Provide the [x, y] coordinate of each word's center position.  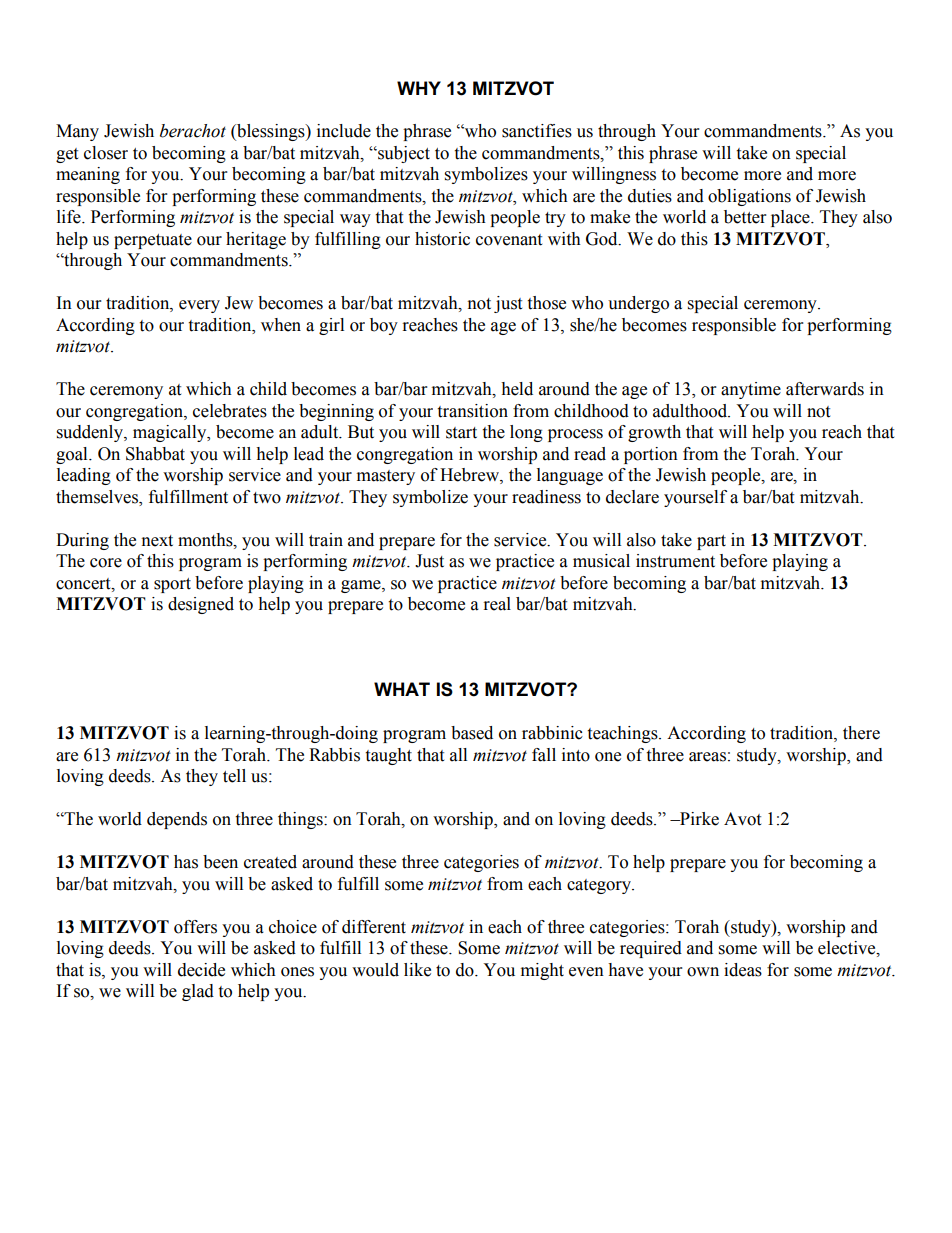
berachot [193, 131]
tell [234, 776]
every [199, 306]
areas [707, 757]
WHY [419, 88]
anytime [751, 390]
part [711, 542]
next [157, 541]
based [472, 733]
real [497, 604]
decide [201, 970]
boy [384, 326]
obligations [749, 197]
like [417, 970]
